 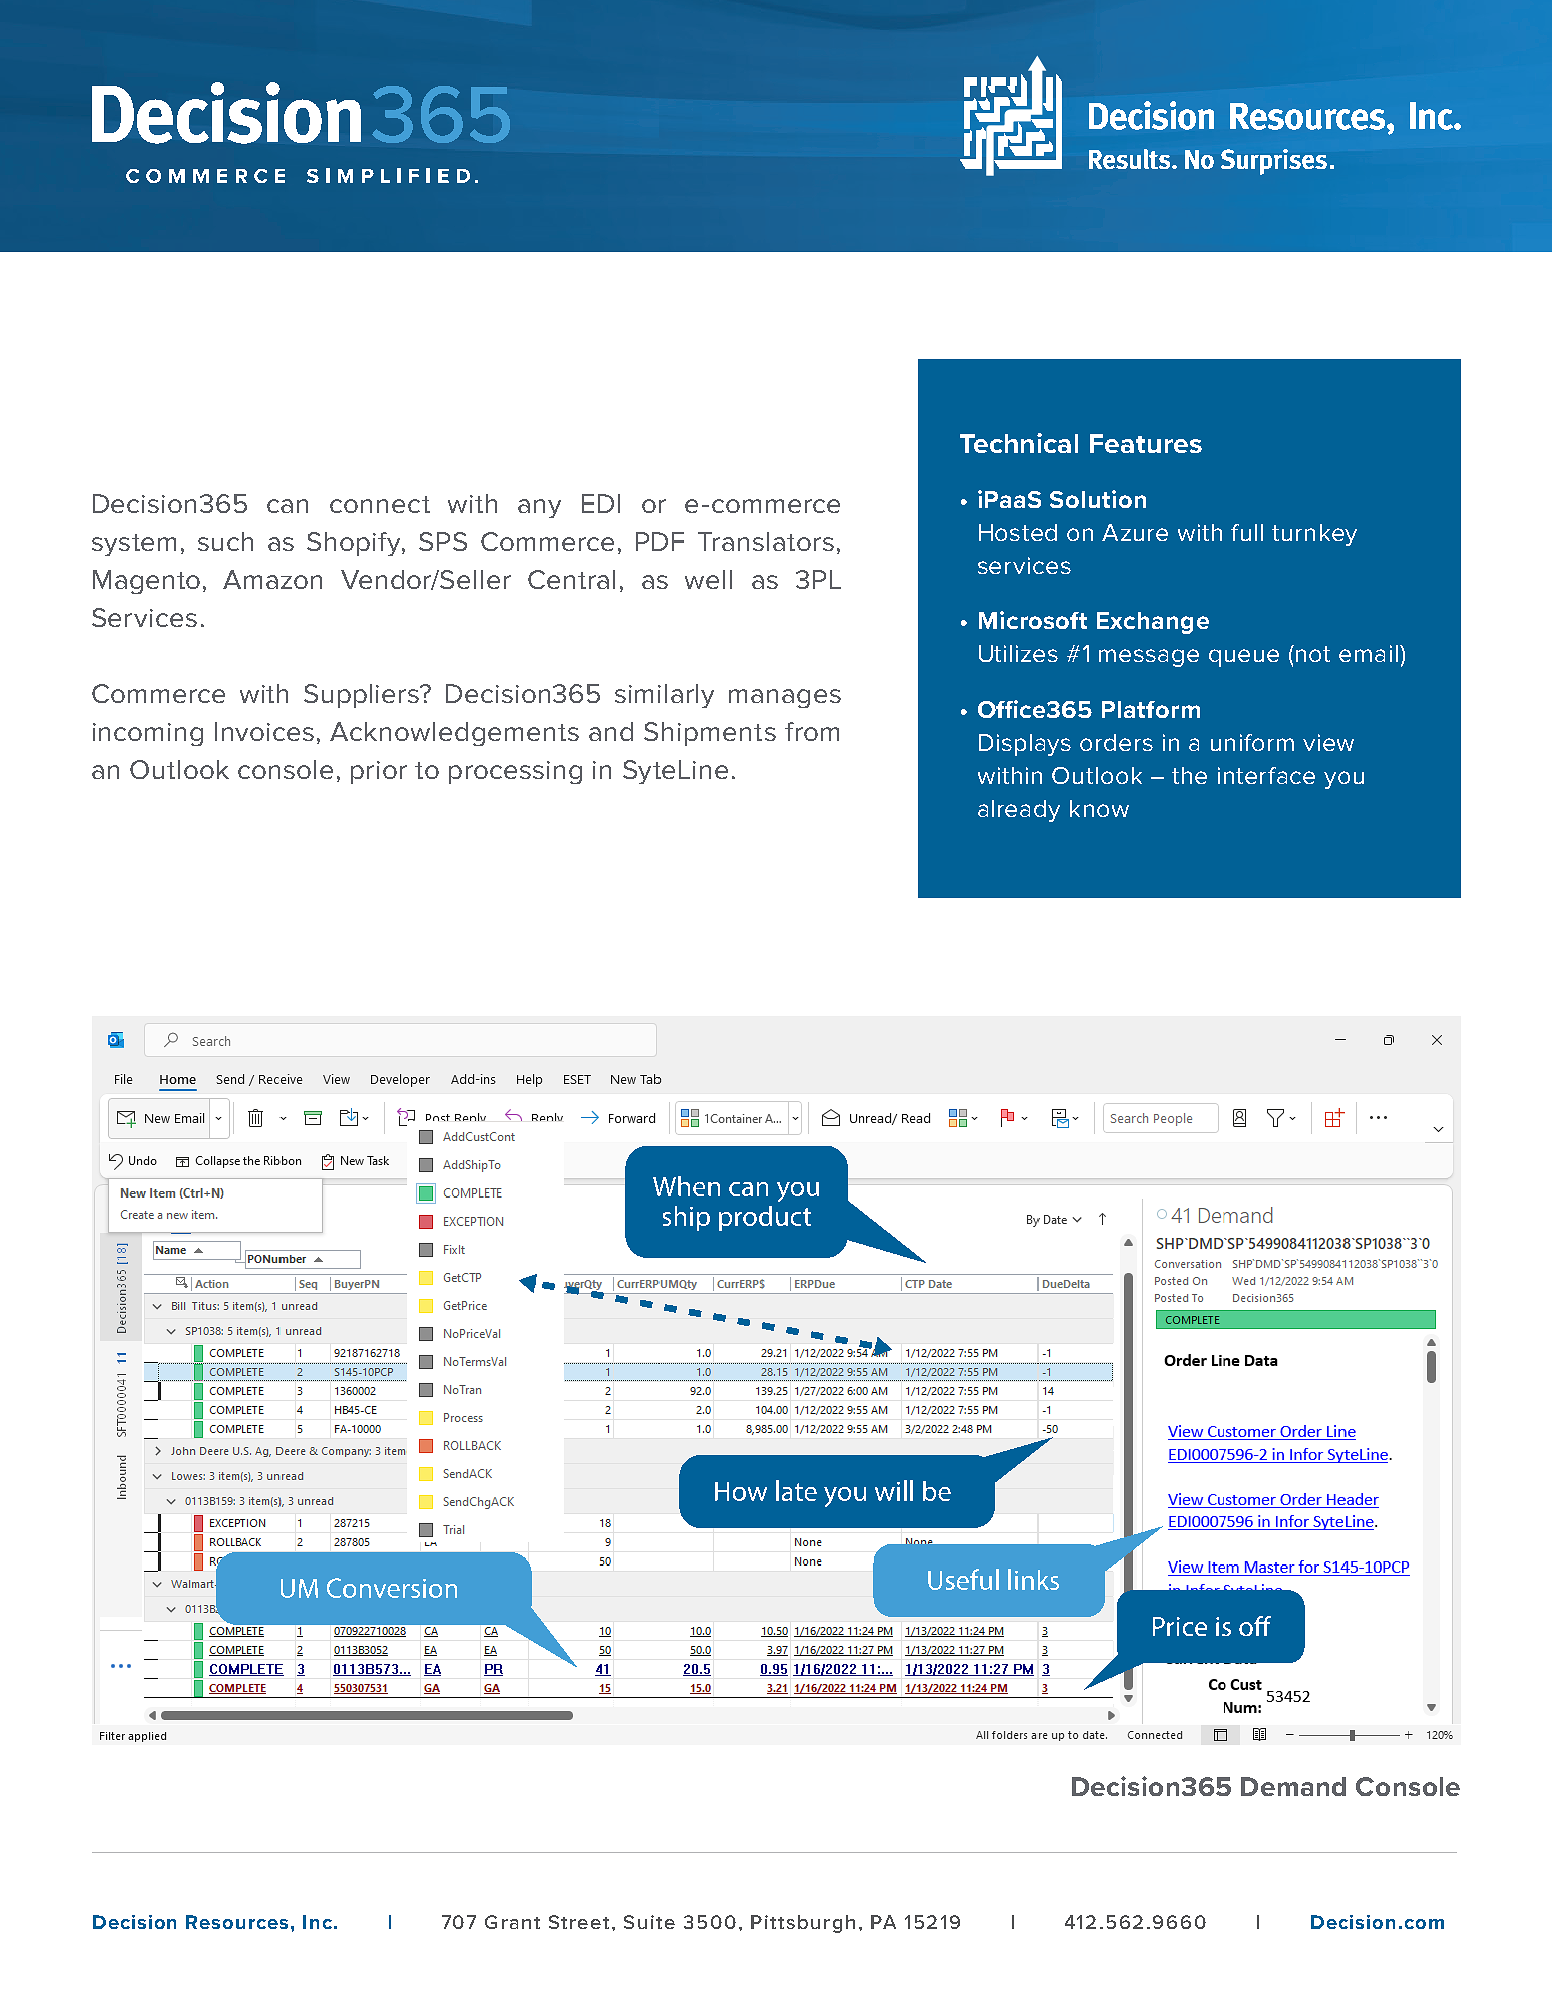 I want to click on prior, so click(x=379, y=772).
